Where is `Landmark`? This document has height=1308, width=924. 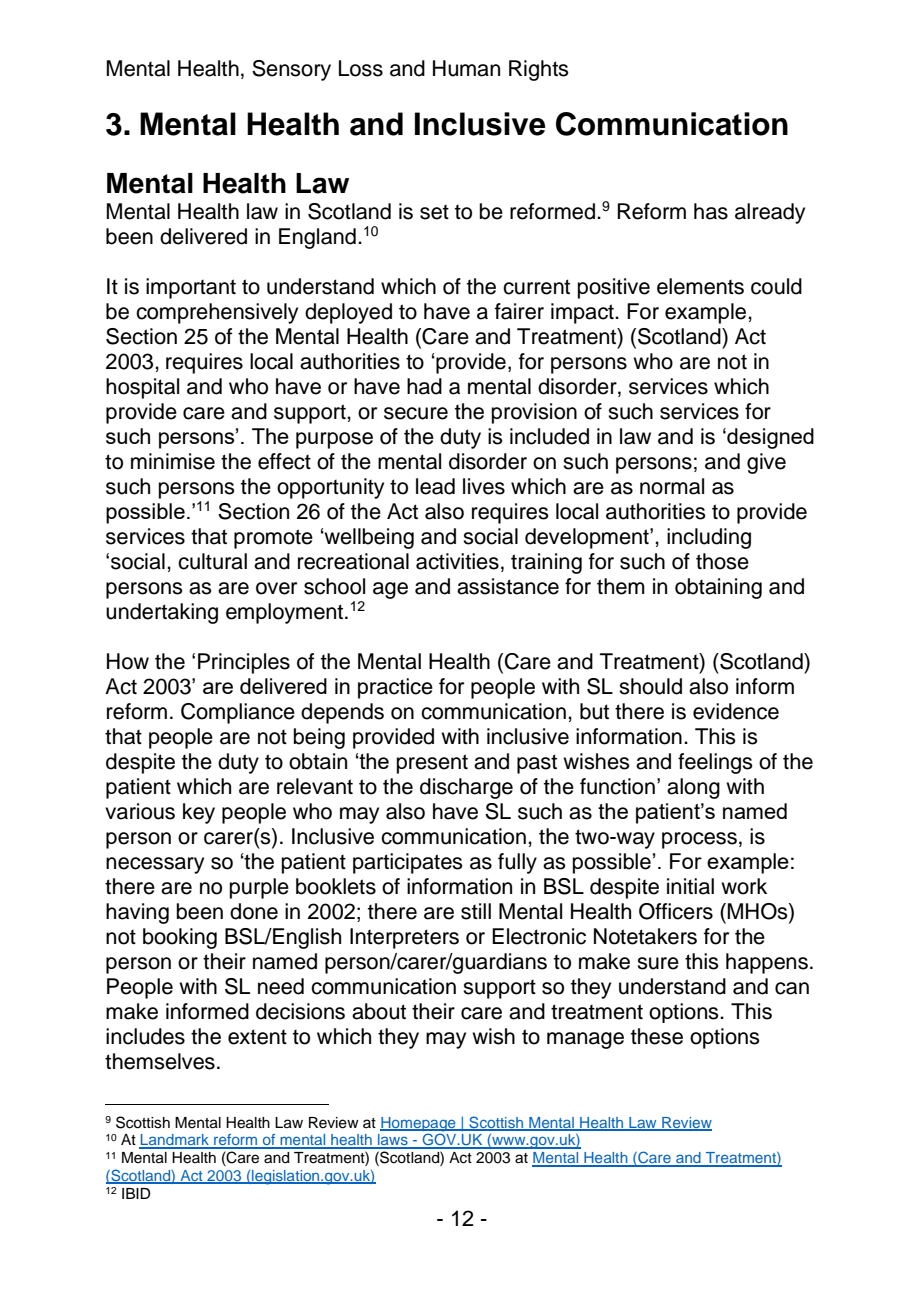 Landmark is located at coordinates (175, 1141).
